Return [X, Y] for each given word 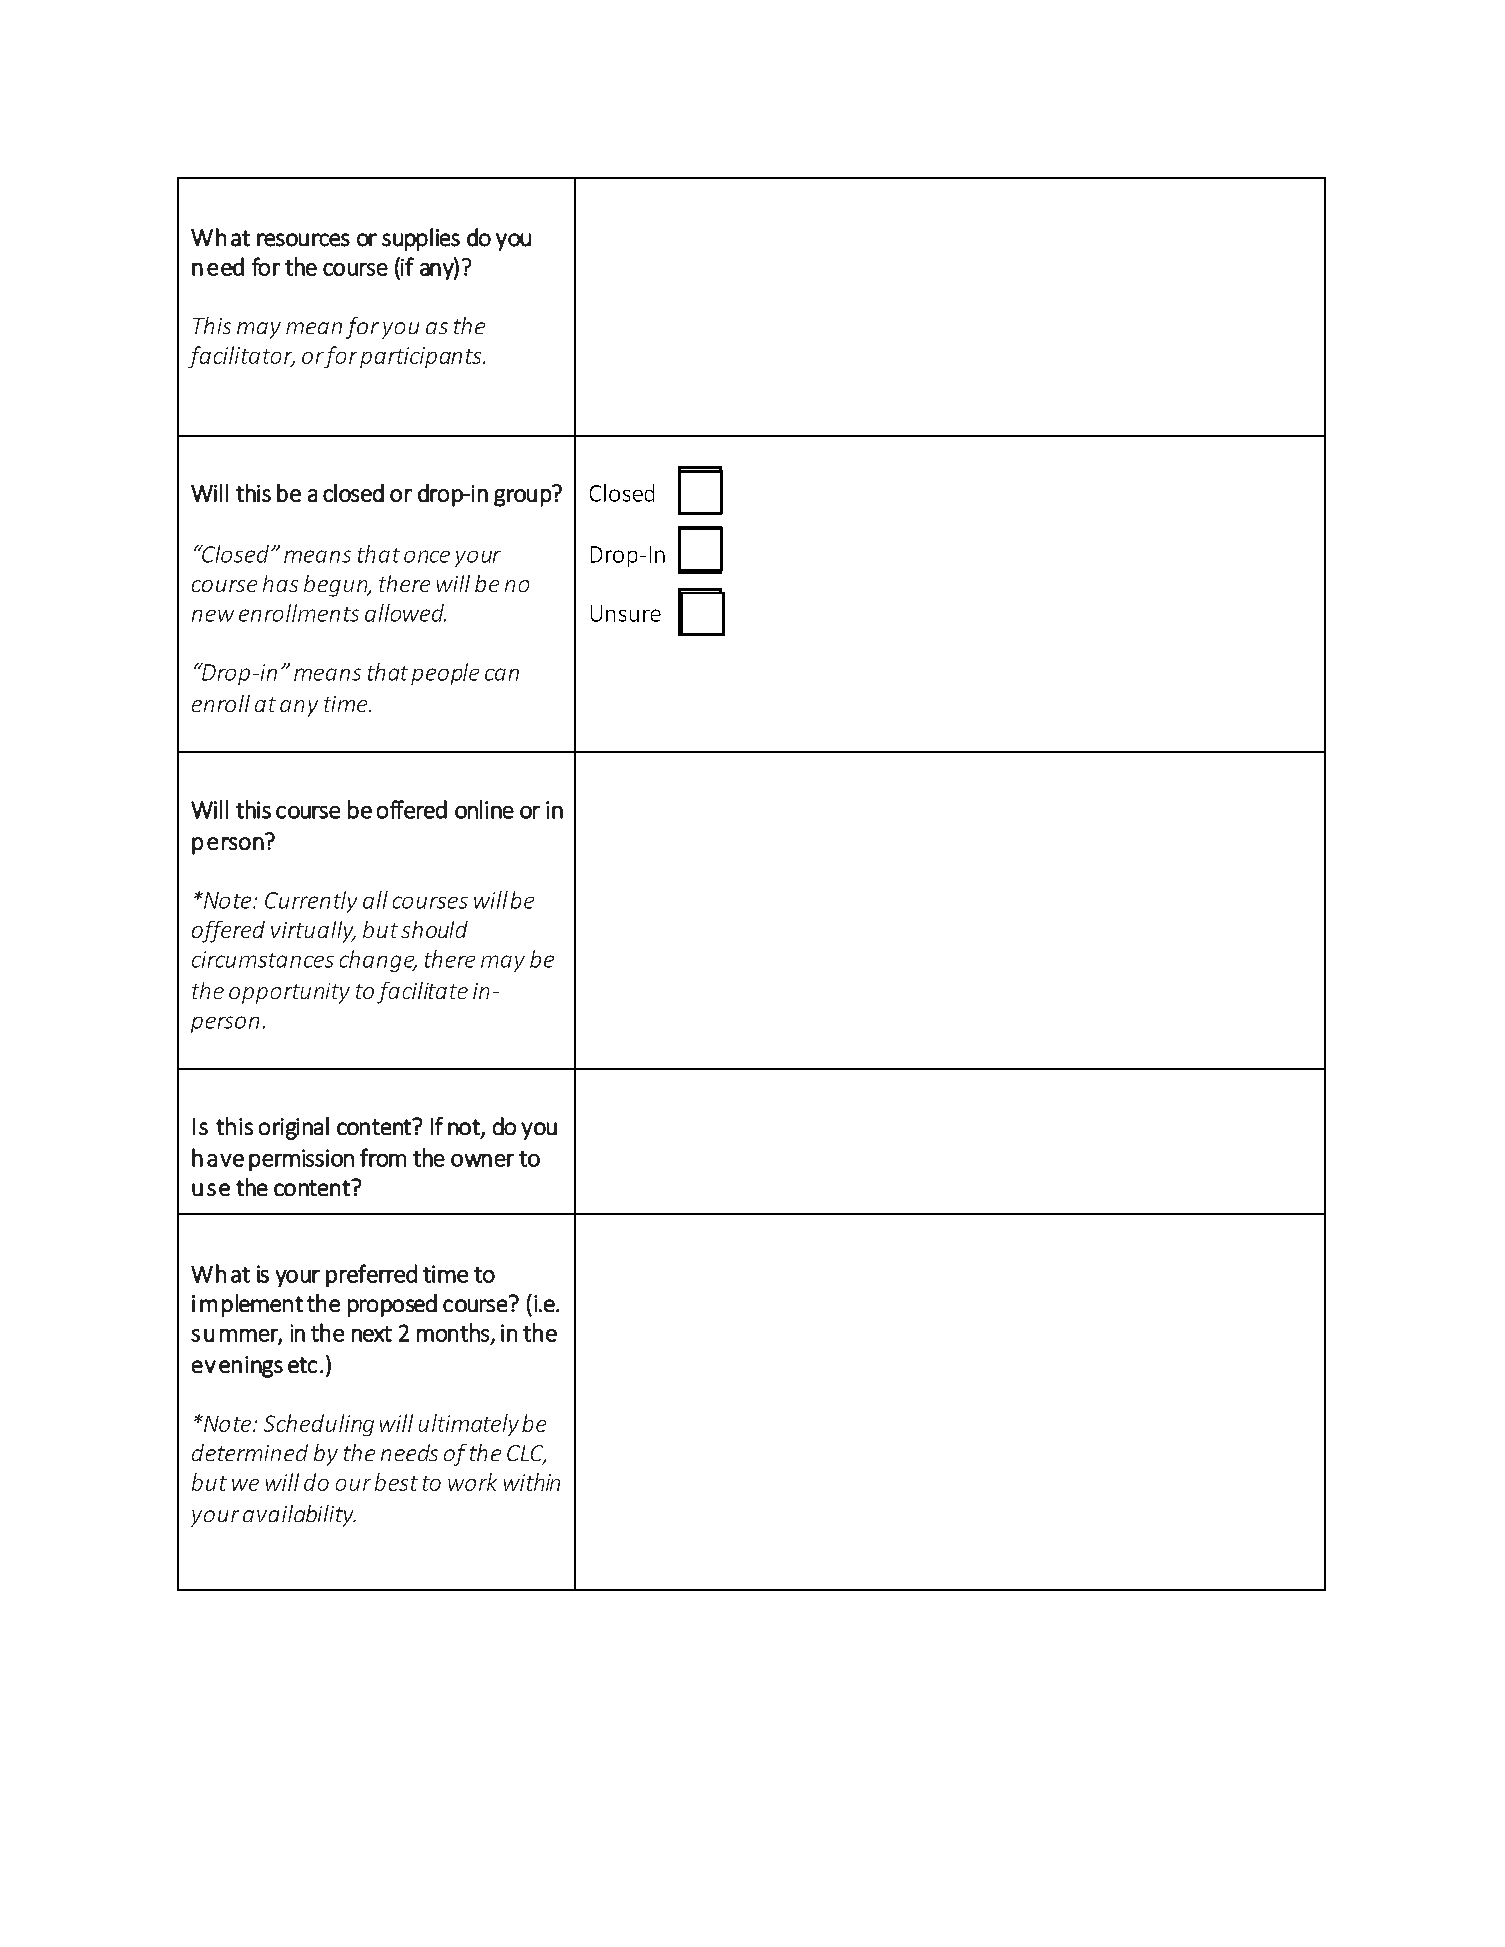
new [213, 616]
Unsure [626, 613]
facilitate [422, 993]
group [522, 498]
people [445, 674]
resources [303, 240]
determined [250, 1452]
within [532, 1482]
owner [482, 1160]
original [294, 1128]
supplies [421, 239]
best [396, 1482]
